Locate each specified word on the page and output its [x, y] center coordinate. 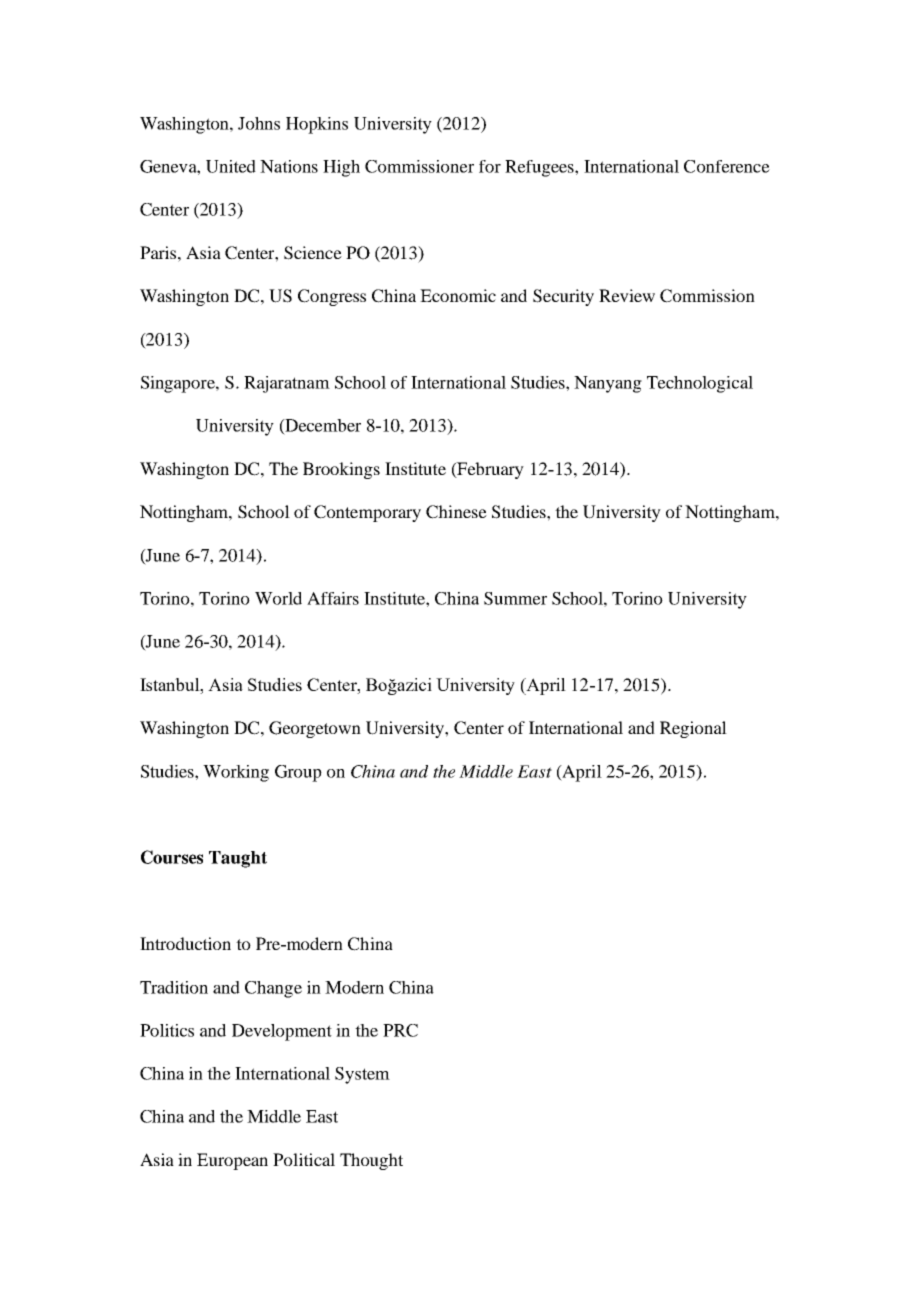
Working [236, 773]
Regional [693, 729]
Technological [700, 384]
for [490, 166]
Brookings [341, 470]
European [232, 1161]
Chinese [456, 512]
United [231, 166]
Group [298, 773]
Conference [727, 166]
